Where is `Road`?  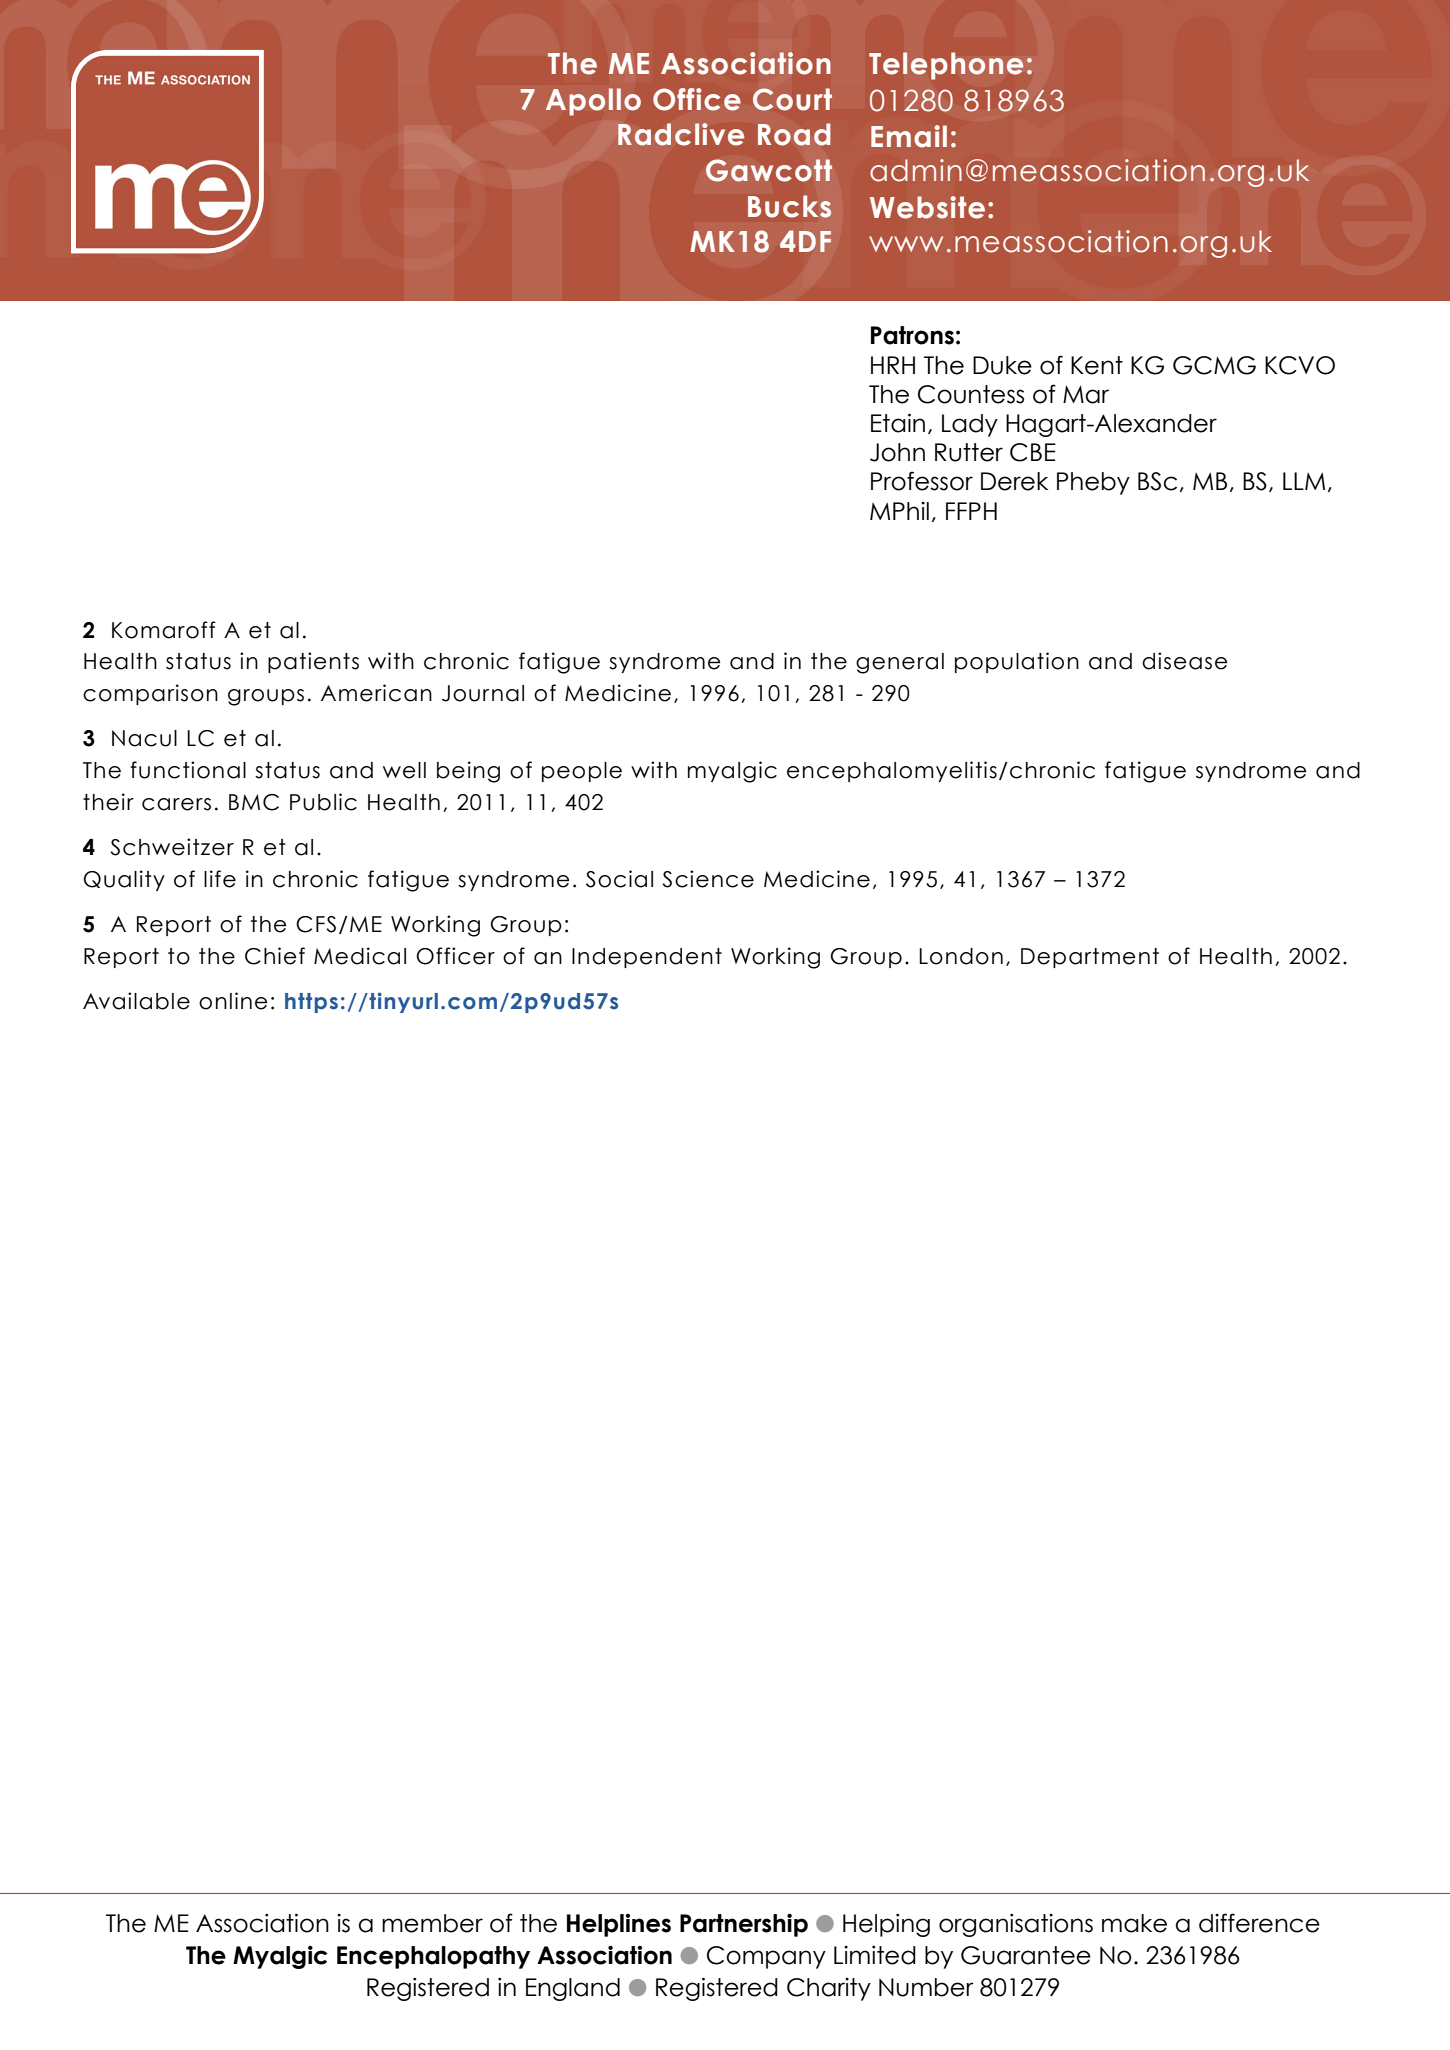 Road is located at coordinates (794, 134).
